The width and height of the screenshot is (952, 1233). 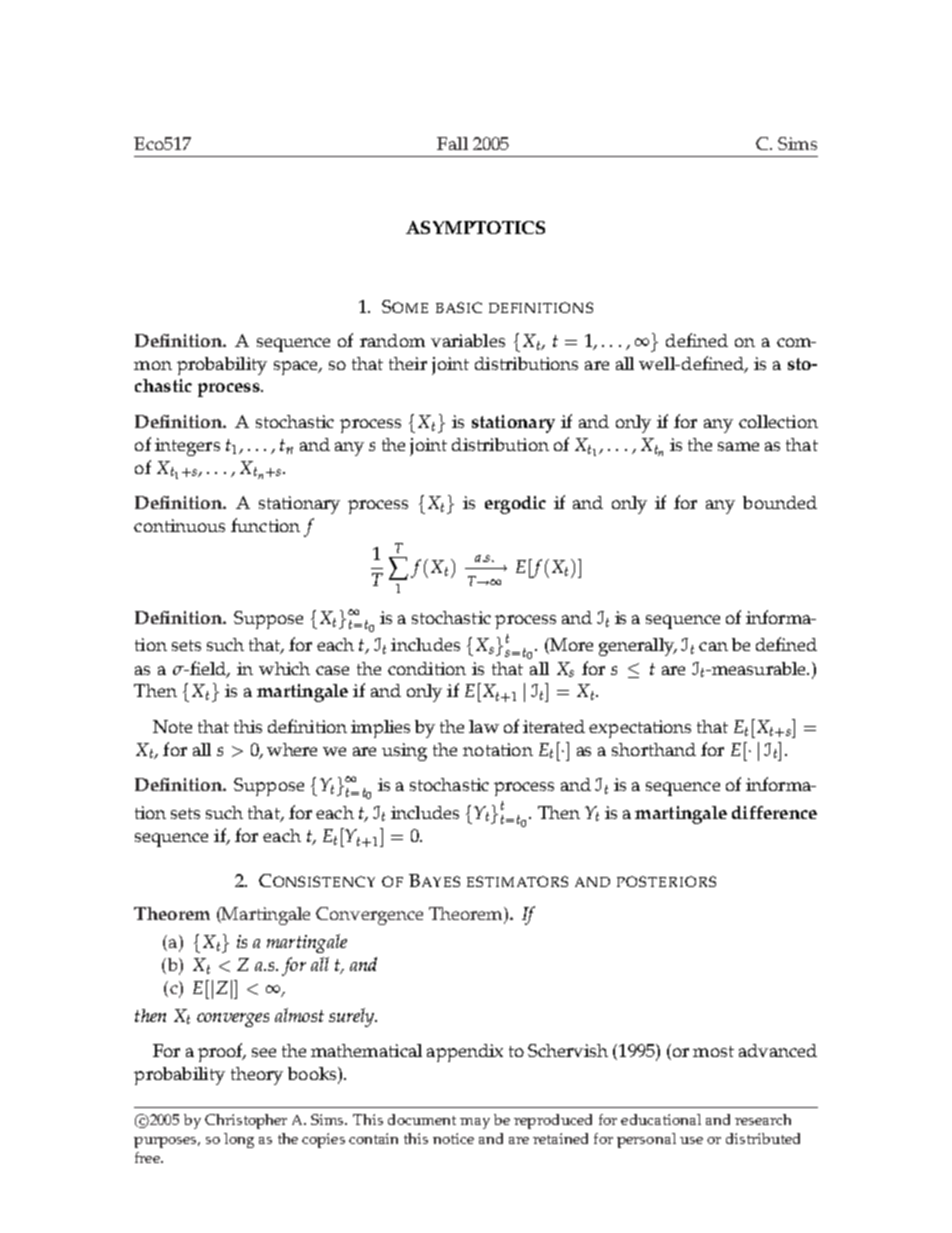 What do you see at coordinates (475, 227) in the screenshot?
I see `ASYMPTOTICS` at bounding box center [475, 227].
